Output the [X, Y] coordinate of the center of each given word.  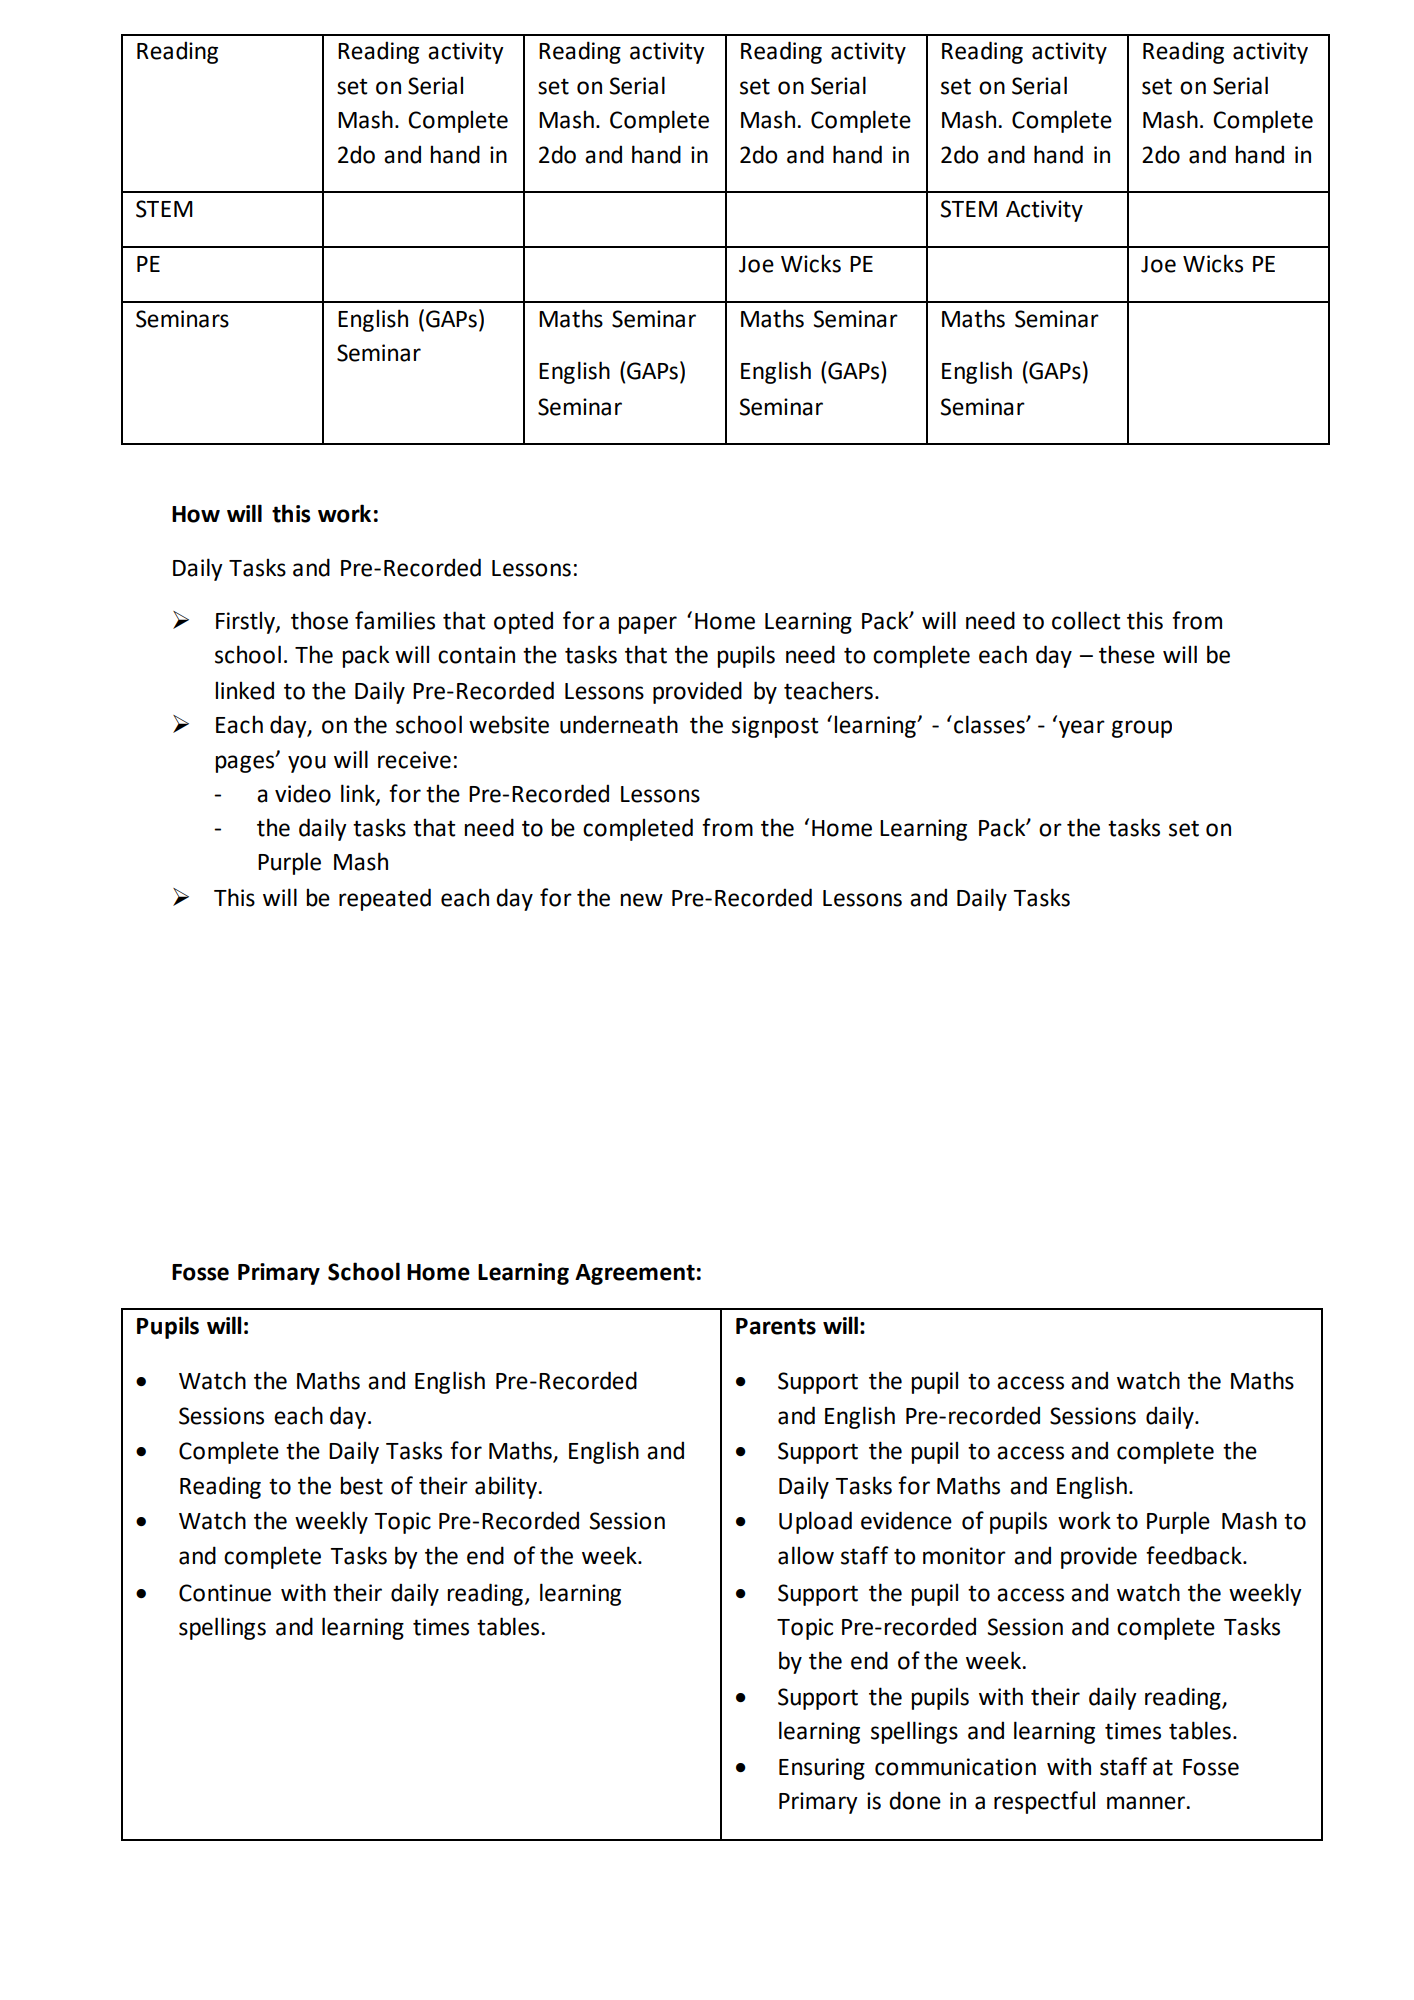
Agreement [635, 1274]
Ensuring [822, 1769]
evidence [906, 1520]
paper [647, 625]
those [319, 620]
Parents [776, 1326]
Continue [225, 1593]
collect [1086, 620]
